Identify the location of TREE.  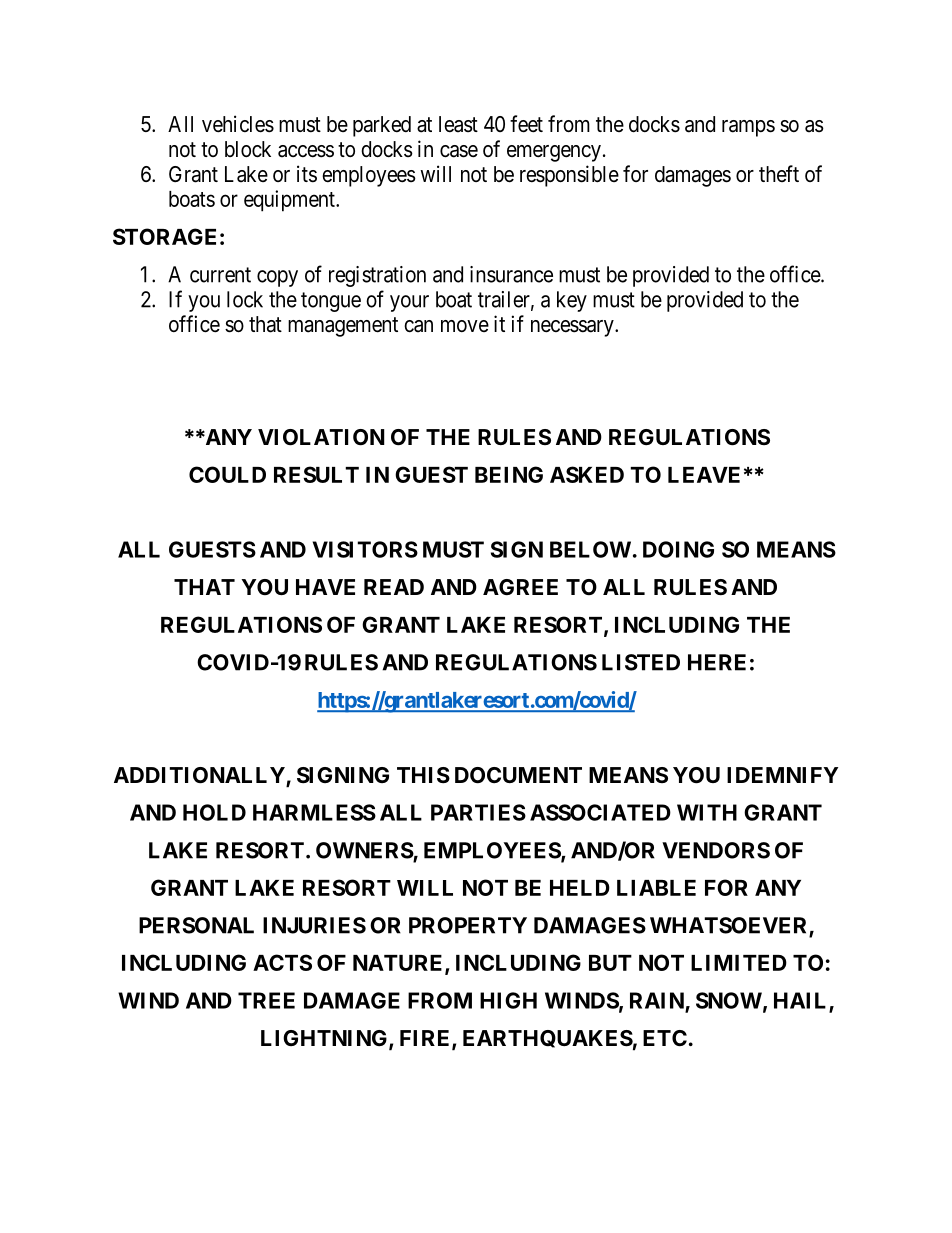
(266, 1000).
